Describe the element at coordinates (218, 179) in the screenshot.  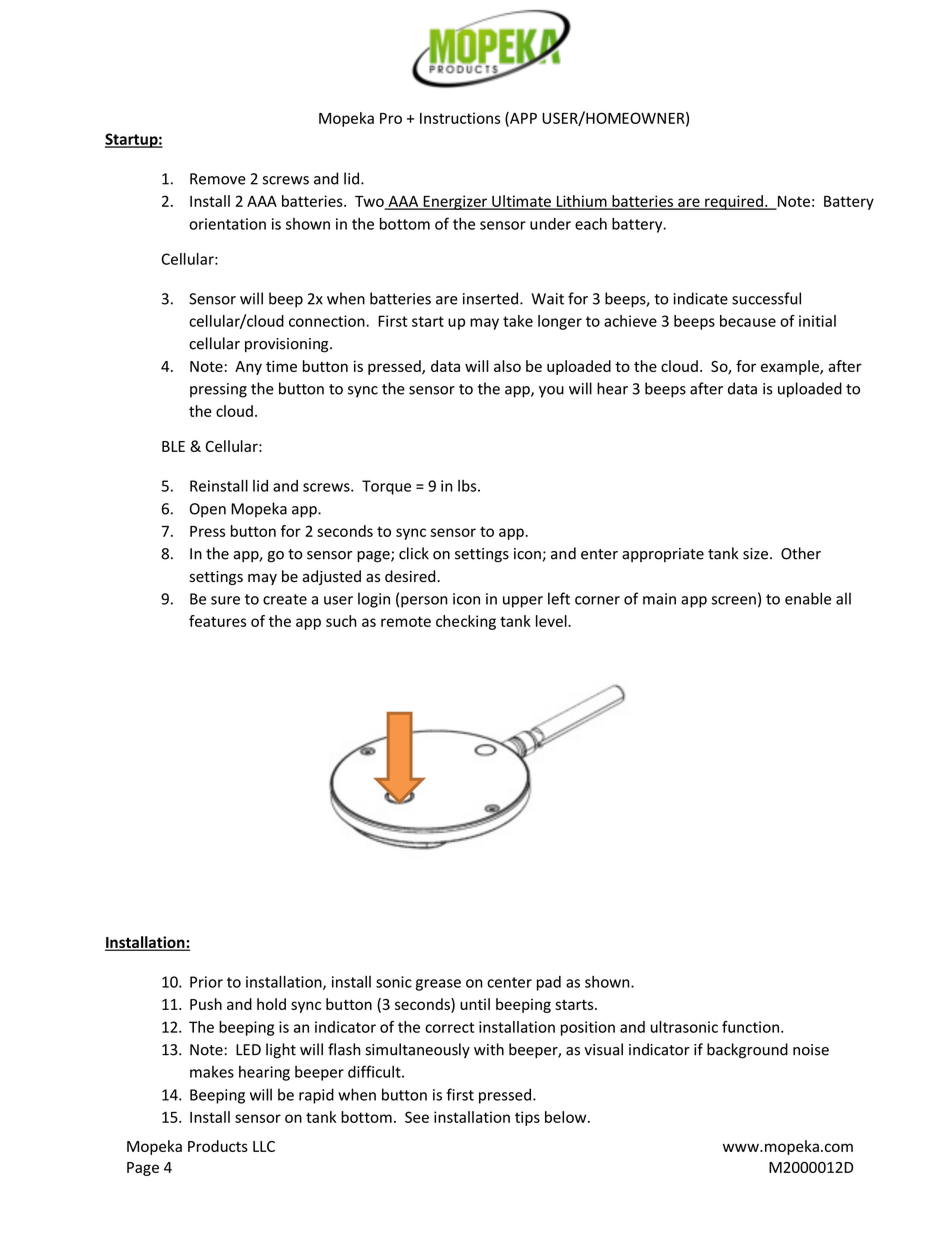
I see `Remove` at that location.
